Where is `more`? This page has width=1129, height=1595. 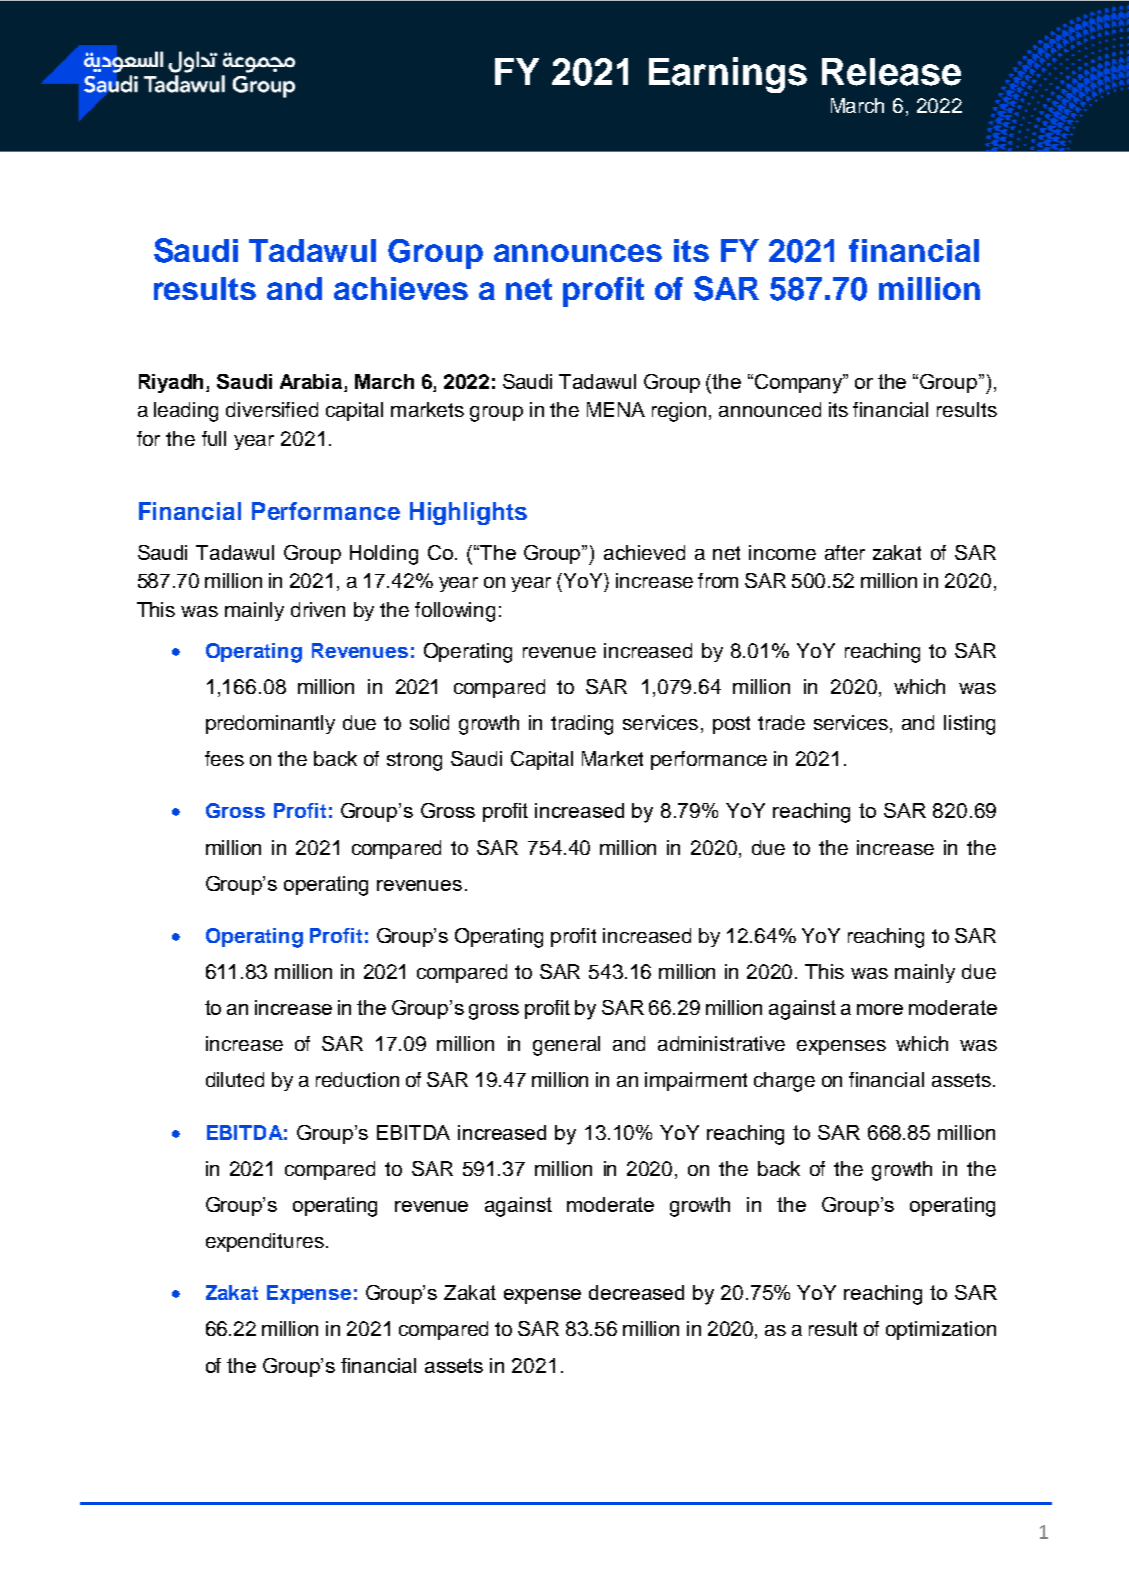
more is located at coordinates (880, 1009).
